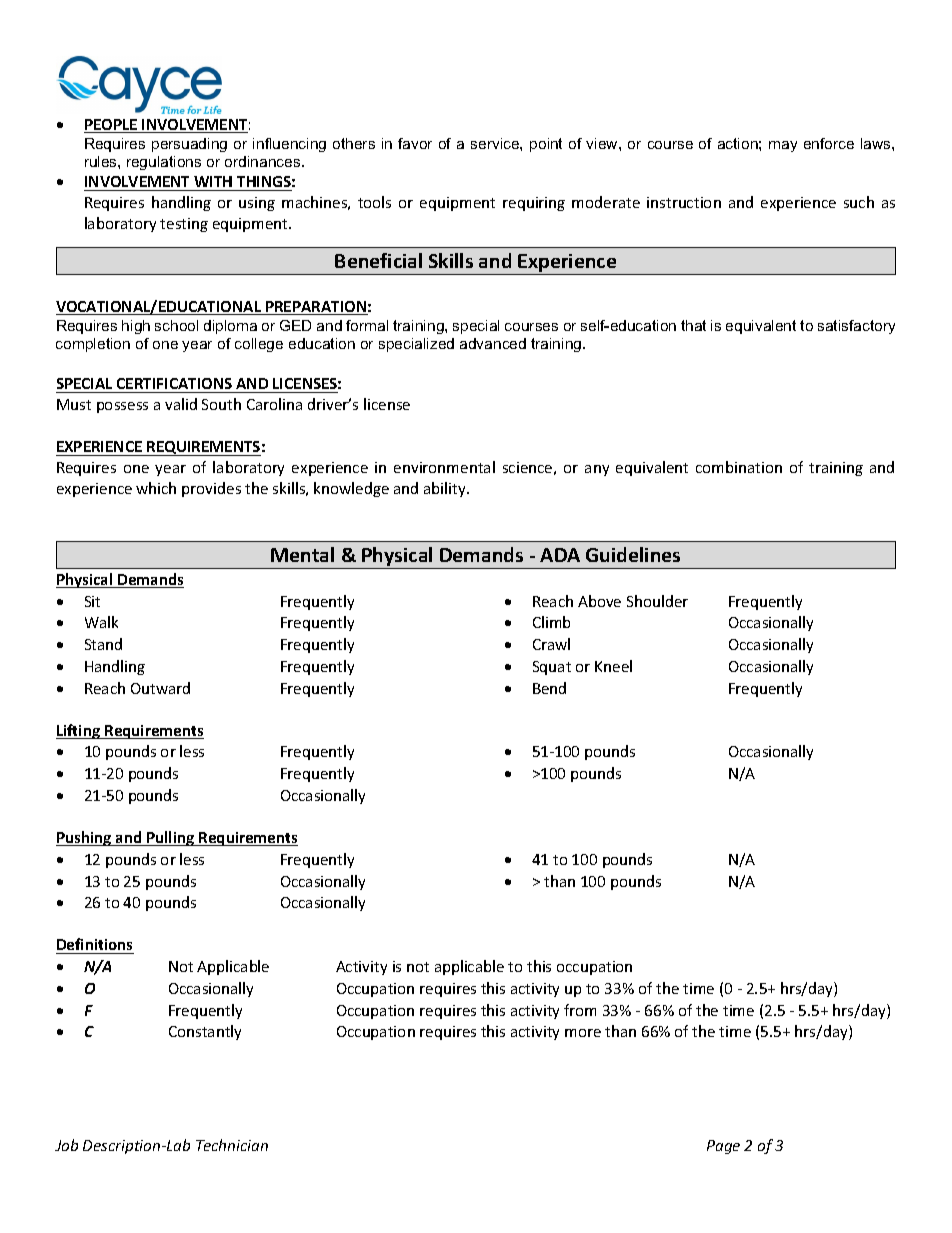  I want to click on Stand, so click(103, 644).
